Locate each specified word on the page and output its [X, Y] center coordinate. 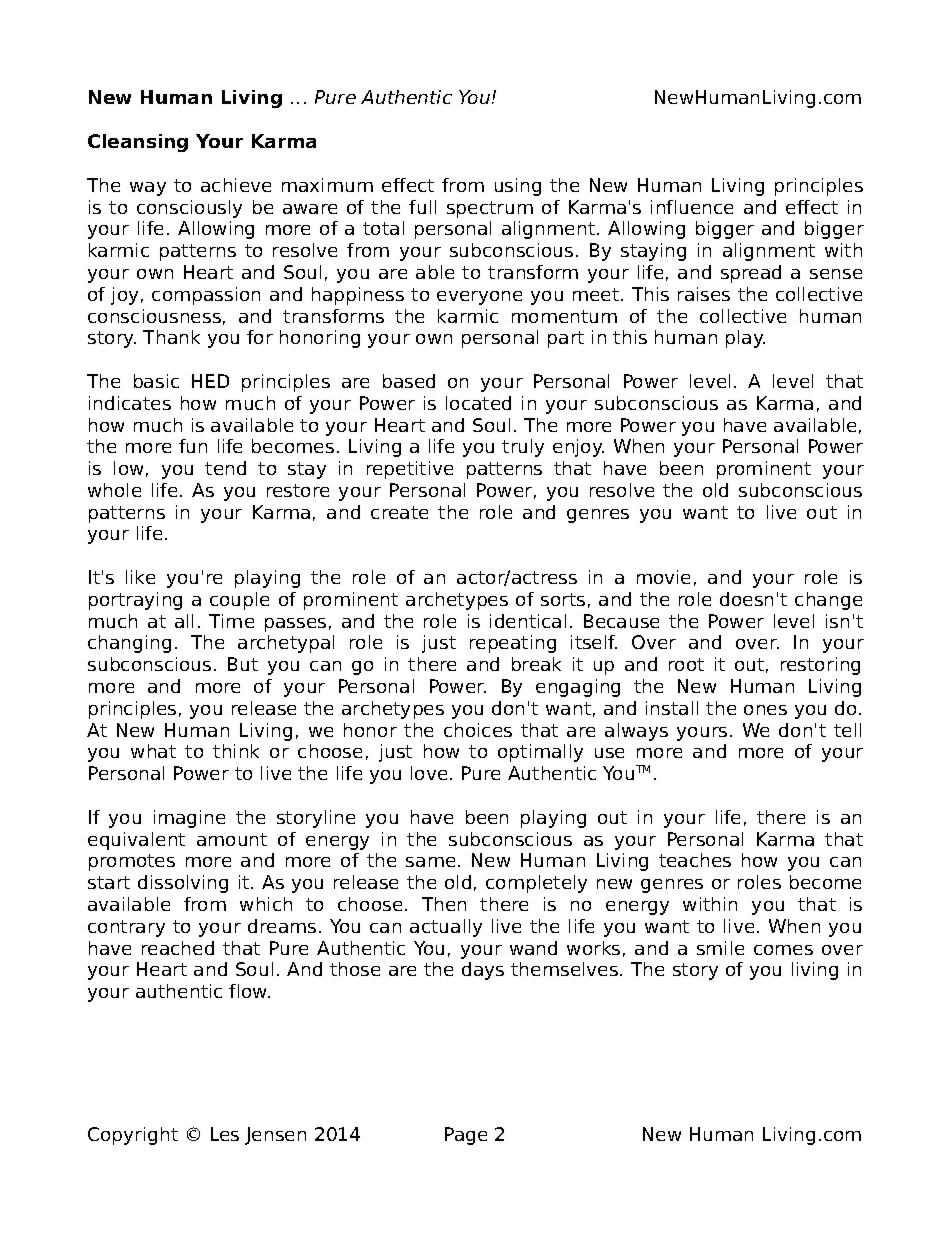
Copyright [133, 1136]
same [430, 862]
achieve [236, 185]
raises [704, 294]
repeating [513, 644]
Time [231, 621]
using [518, 187]
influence [692, 207]
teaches [695, 860]
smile [720, 948]
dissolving [183, 884]
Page [466, 1136]
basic [156, 381]
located [478, 403]
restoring [820, 666]
